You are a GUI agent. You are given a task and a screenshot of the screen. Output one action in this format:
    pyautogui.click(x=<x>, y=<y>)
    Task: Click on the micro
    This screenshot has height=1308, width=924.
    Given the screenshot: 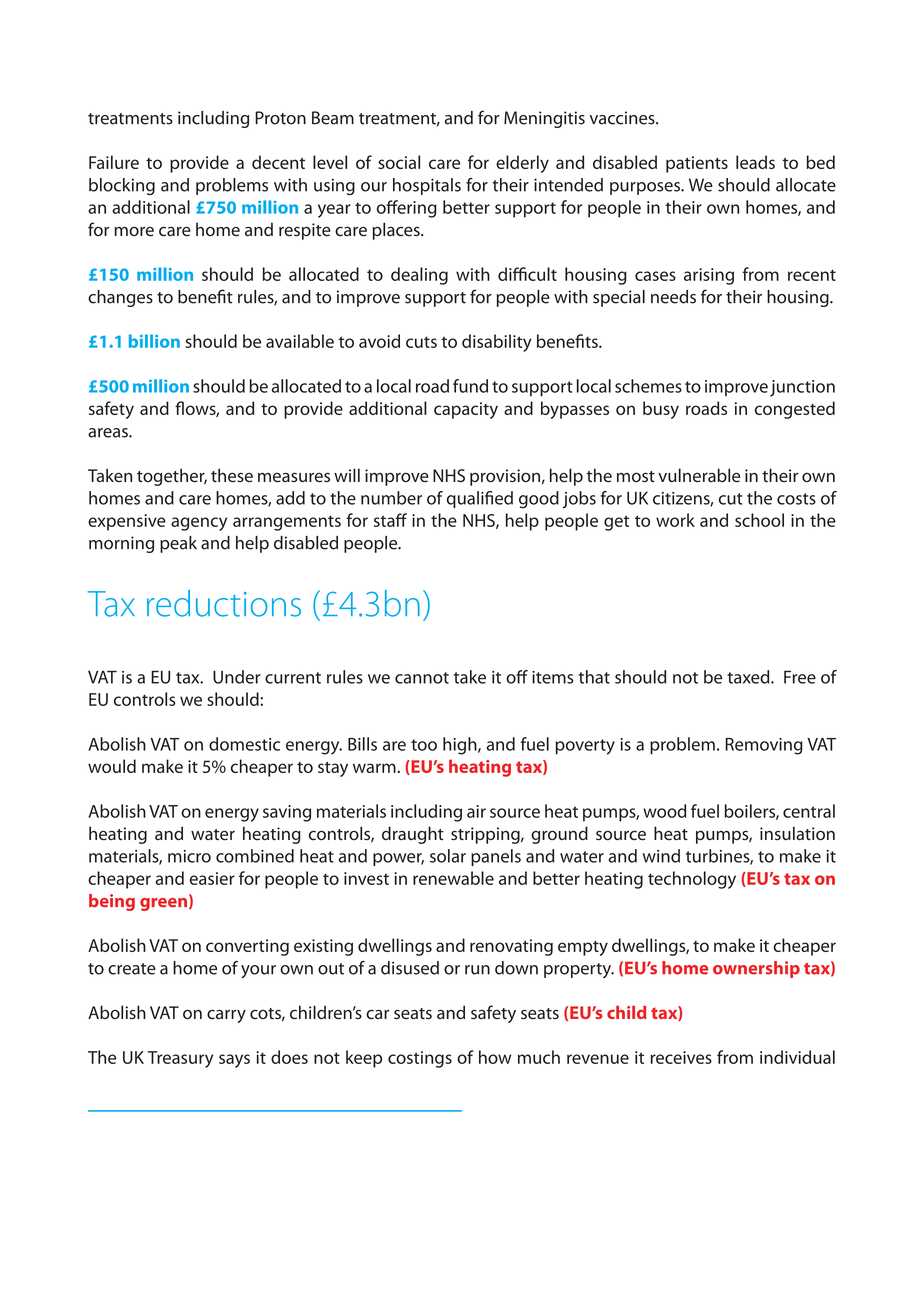 What is the action you would take?
    pyautogui.click(x=189, y=856)
